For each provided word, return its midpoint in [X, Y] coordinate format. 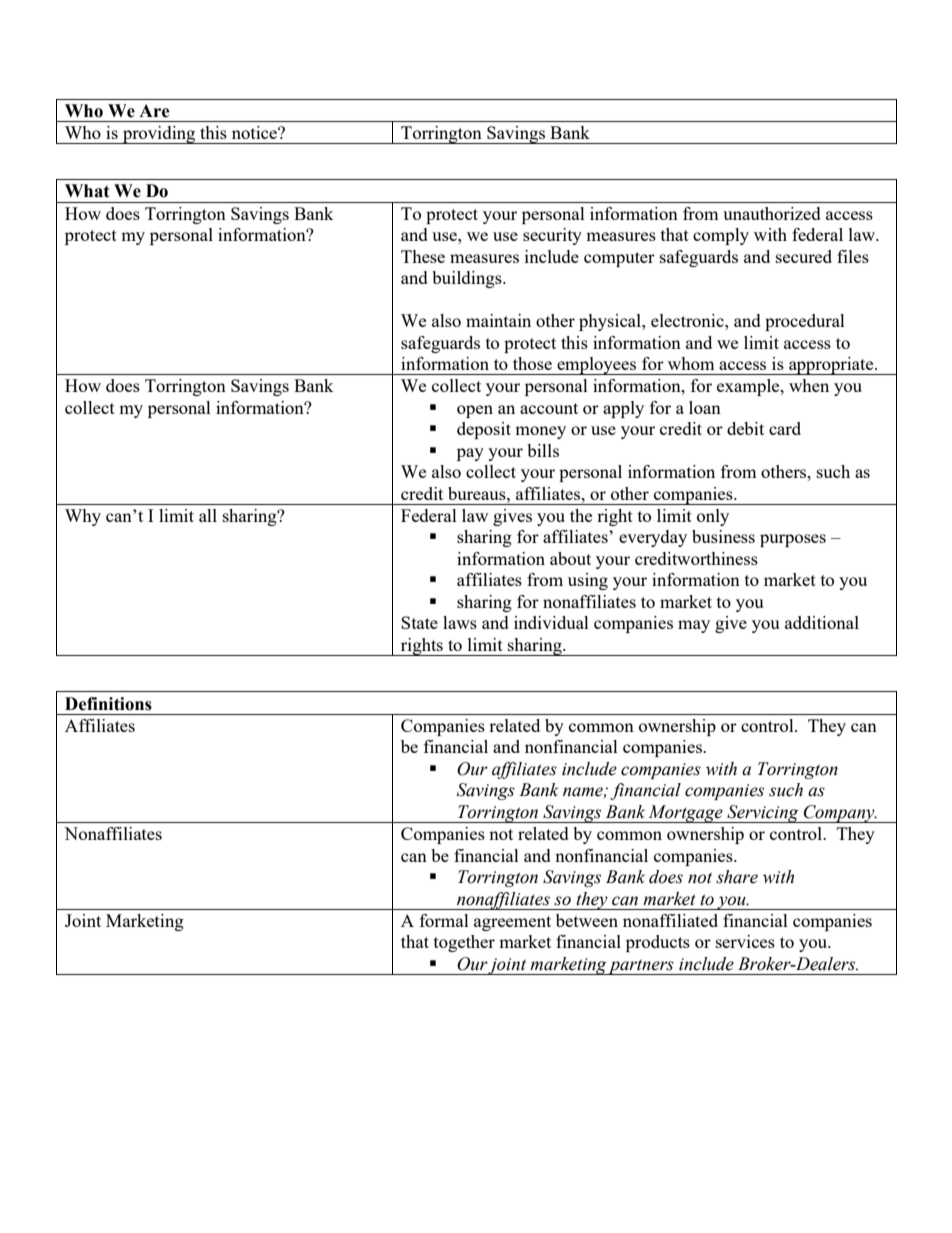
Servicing [763, 814]
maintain [498, 320]
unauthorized [772, 213]
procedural [805, 322]
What [87, 191]
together [464, 943]
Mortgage [686, 814]
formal [444, 920]
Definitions [108, 704]
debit [745, 428]
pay [470, 454]
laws [460, 622]
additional [822, 622]
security [552, 236]
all [208, 515]
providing [159, 135]
